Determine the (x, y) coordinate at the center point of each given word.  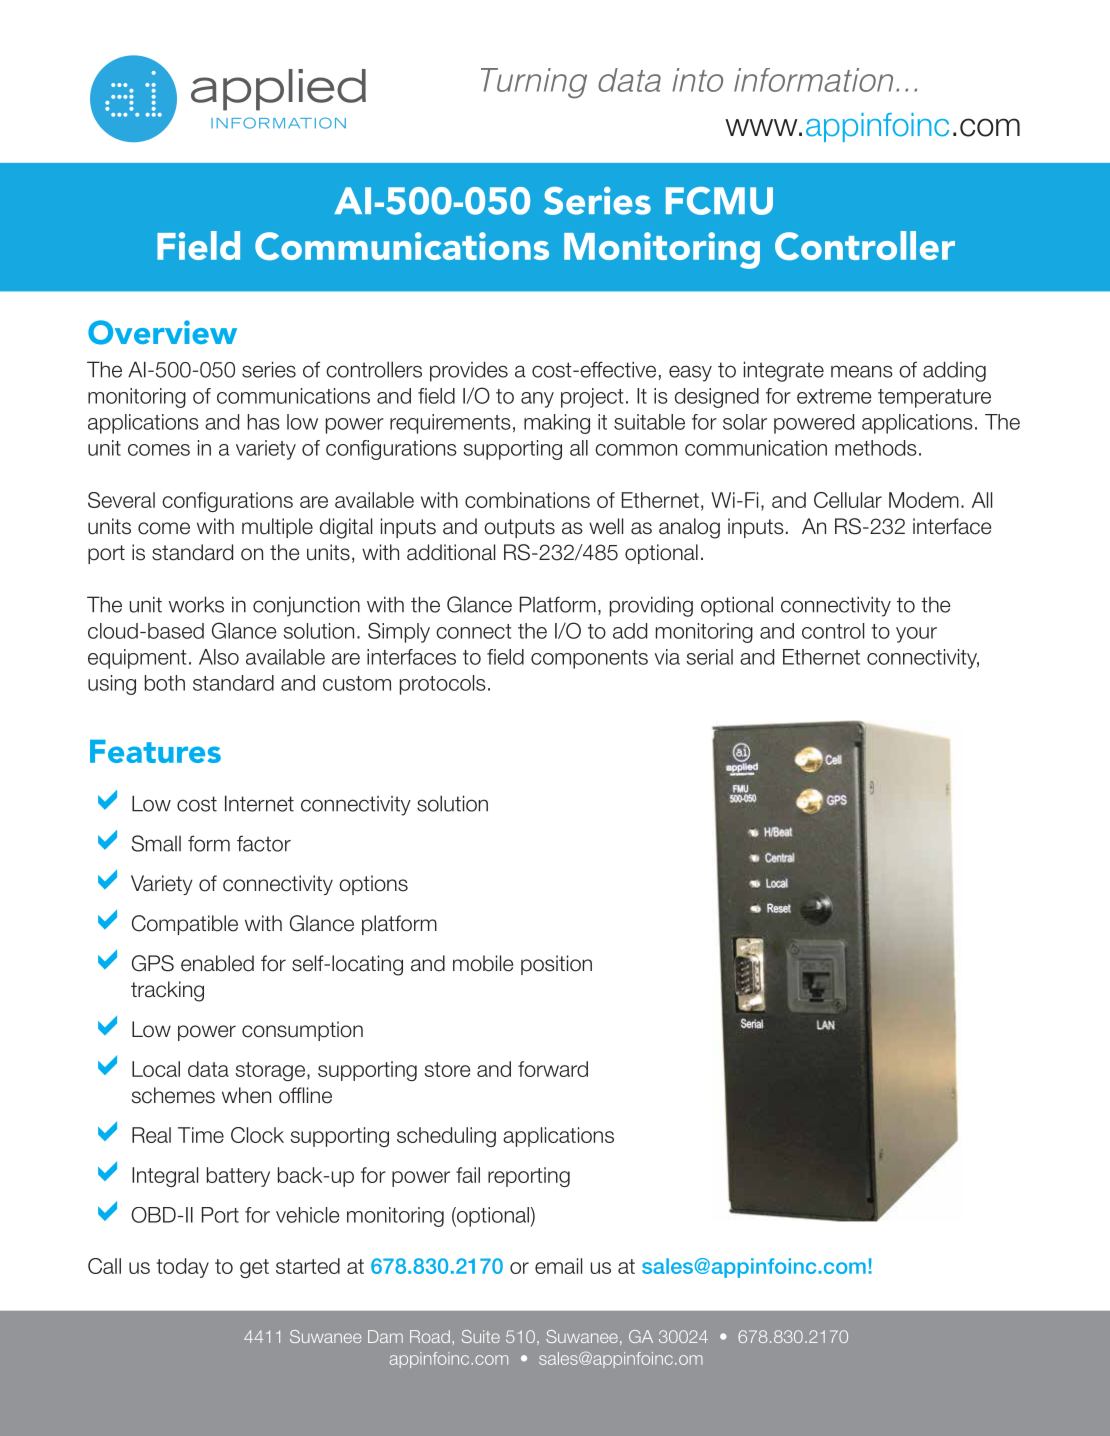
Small (156, 843)
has (264, 422)
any (537, 400)
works (196, 604)
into (697, 80)
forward (553, 1069)
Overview (162, 332)
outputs (519, 528)
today (182, 1268)
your (916, 635)
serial (709, 657)
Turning (534, 83)
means (862, 371)
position (556, 965)
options (373, 885)
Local (156, 1069)
